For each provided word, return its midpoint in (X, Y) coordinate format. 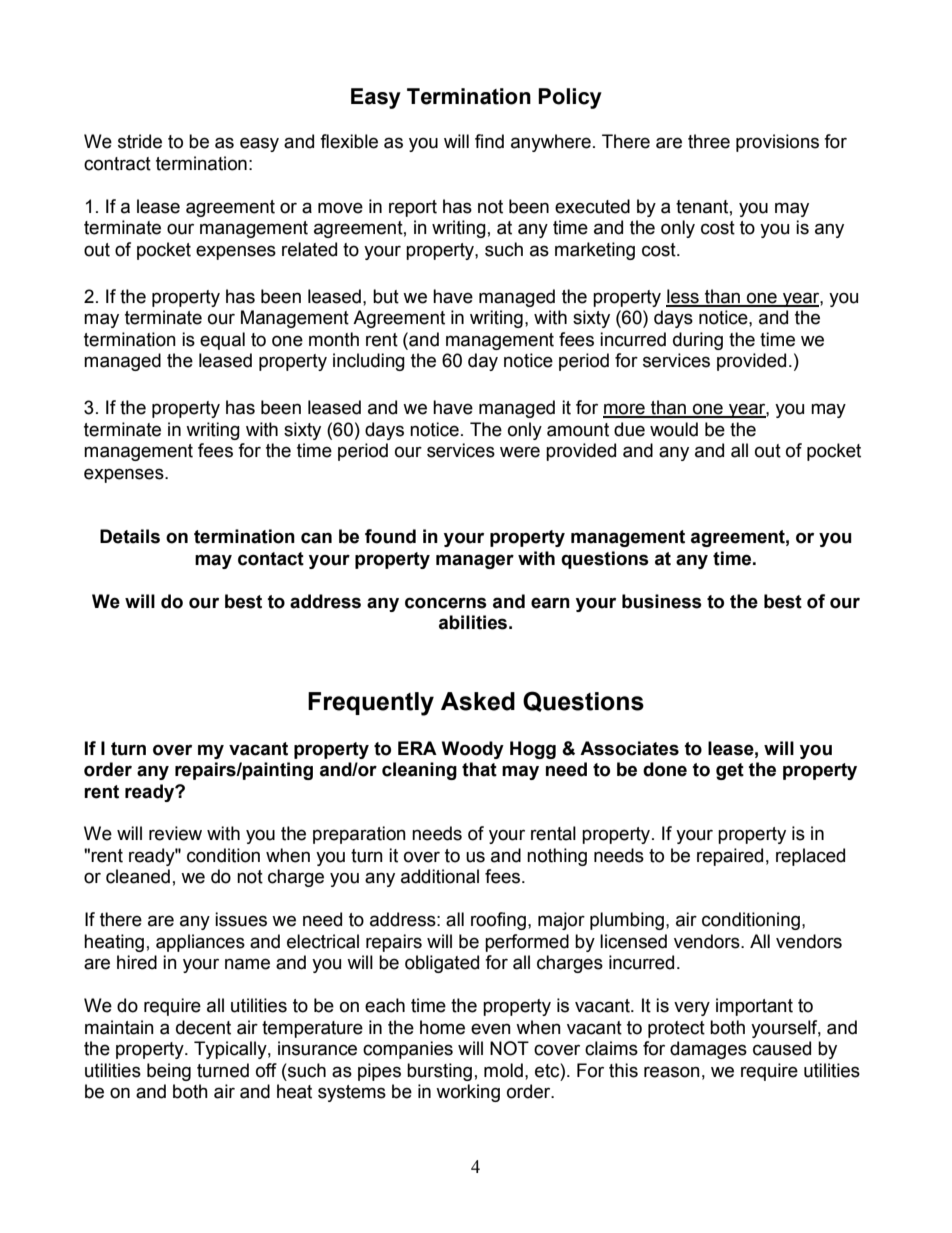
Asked (478, 701)
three (709, 141)
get (730, 771)
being (169, 1072)
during (698, 341)
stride (140, 141)
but (386, 296)
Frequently (371, 704)
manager (475, 561)
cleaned (138, 876)
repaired (730, 857)
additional (440, 876)
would (674, 429)
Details (130, 536)
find (489, 141)
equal (222, 341)
